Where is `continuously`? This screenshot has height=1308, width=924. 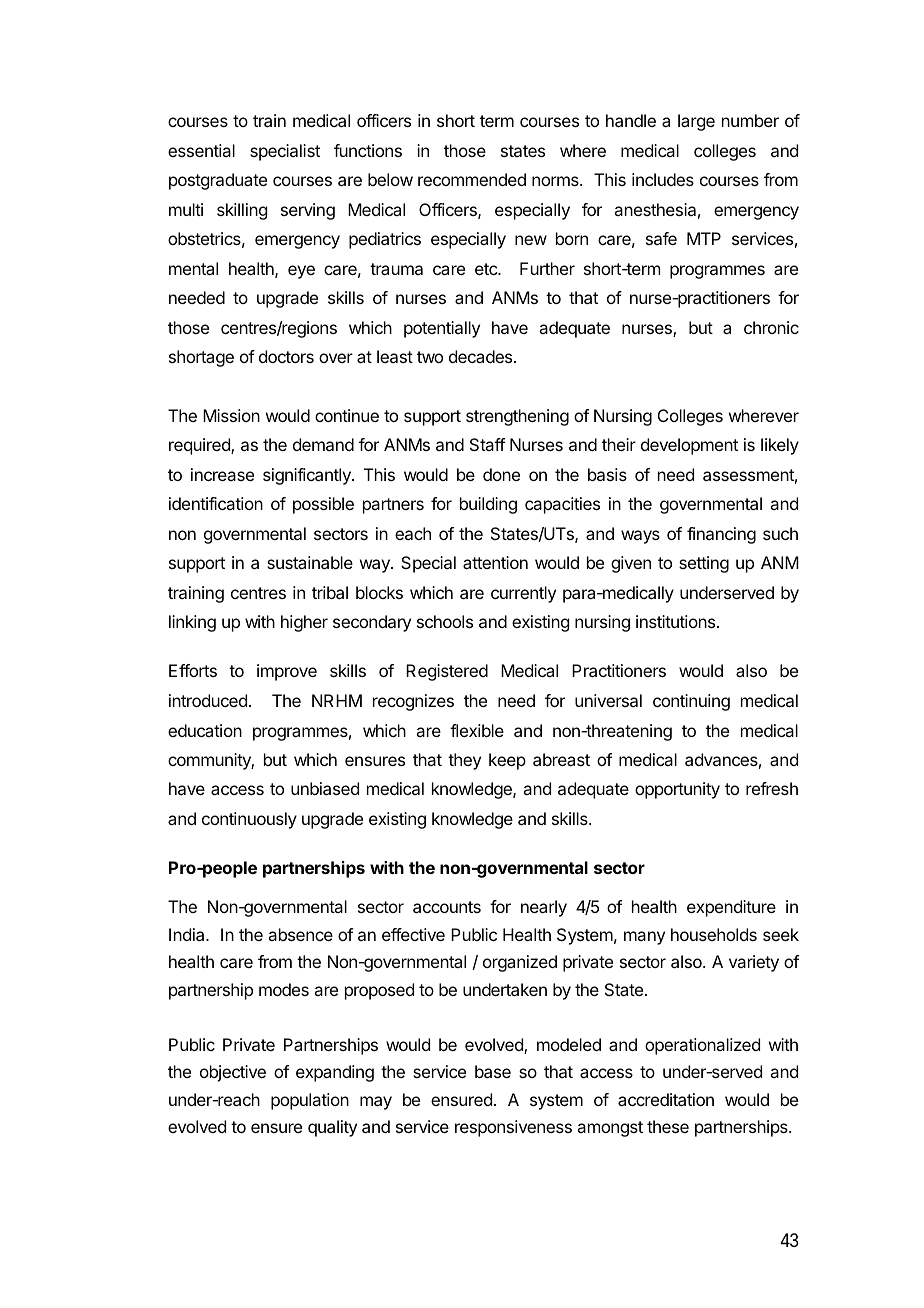
continuously is located at coordinates (249, 820).
